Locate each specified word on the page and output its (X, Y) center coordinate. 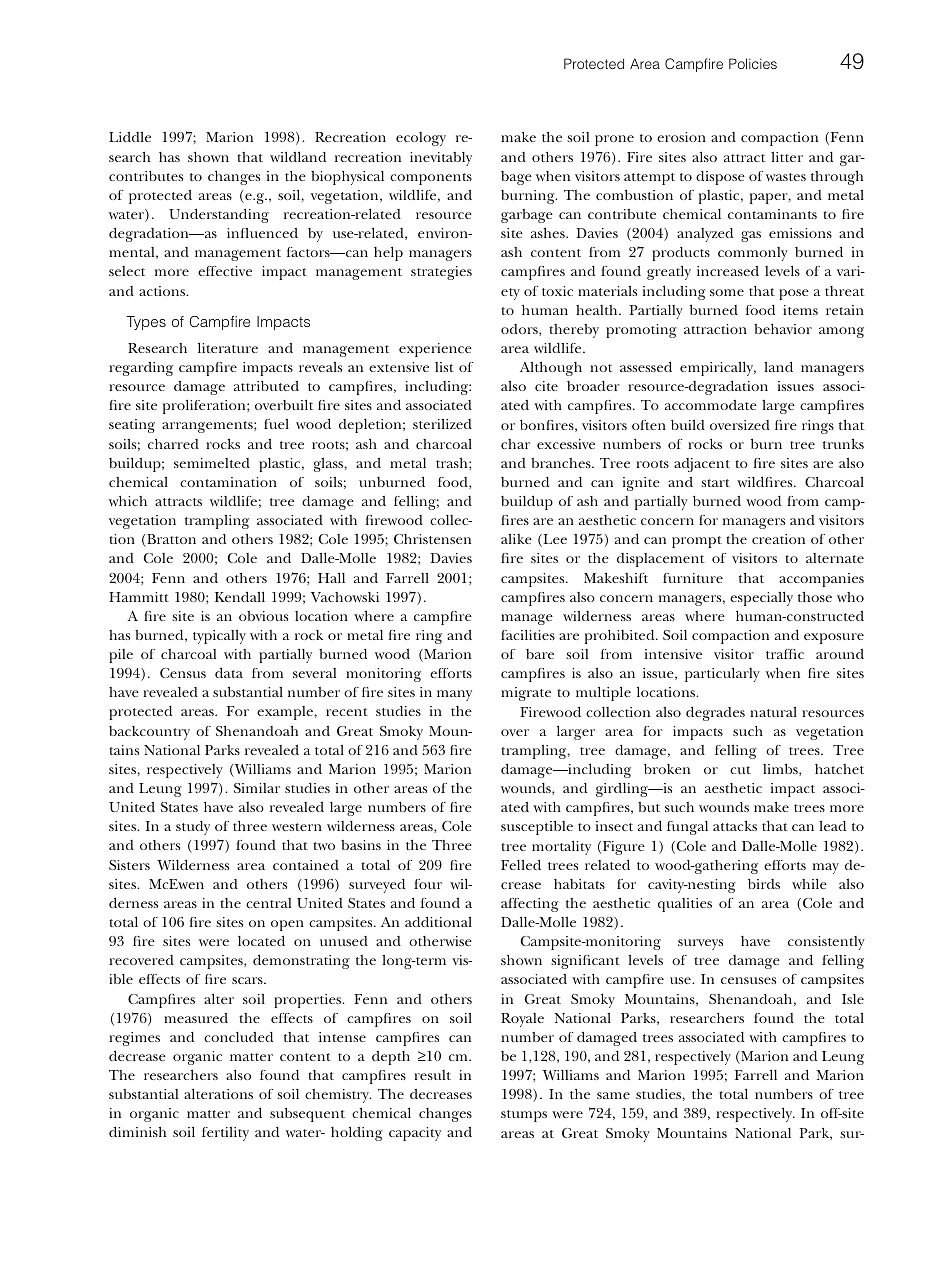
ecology (421, 139)
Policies (753, 63)
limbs (781, 769)
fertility (225, 1134)
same (613, 1095)
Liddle (130, 137)
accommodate (711, 405)
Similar (257, 788)
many (454, 695)
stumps (524, 1116)
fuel (276, 424)
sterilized (442, 424)
